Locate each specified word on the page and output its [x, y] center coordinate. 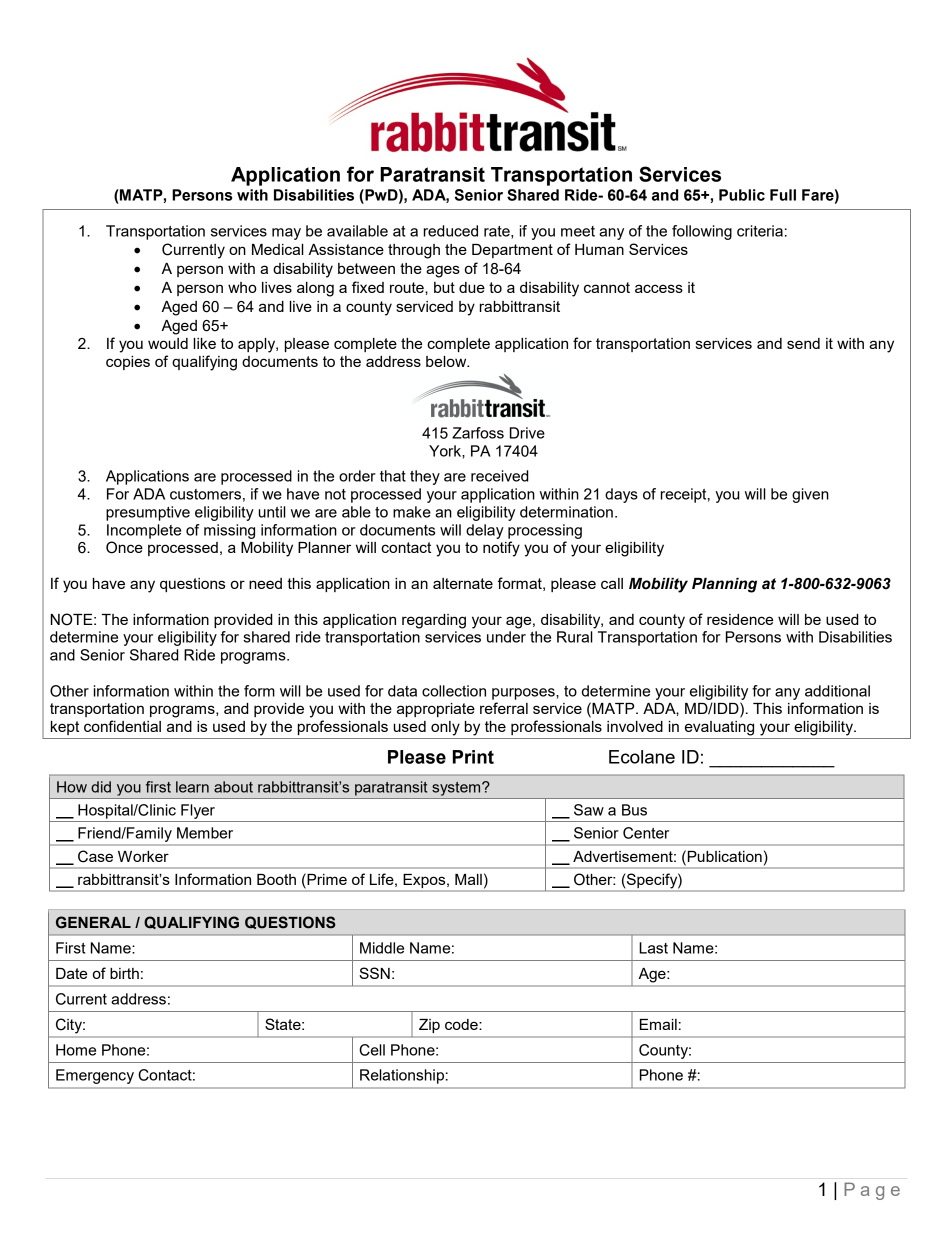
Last [653, 948]
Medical [278, 249]
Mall [468, 879]
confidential [122, 726]
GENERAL [93, 922]
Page [872, 1191]
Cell [372, 1050]
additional [837, 691]
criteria [760, 231]
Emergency [95, 1076]
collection [454, 691]
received [499, 476]
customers [205, 494]
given [810, 495]
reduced [451, 231]
